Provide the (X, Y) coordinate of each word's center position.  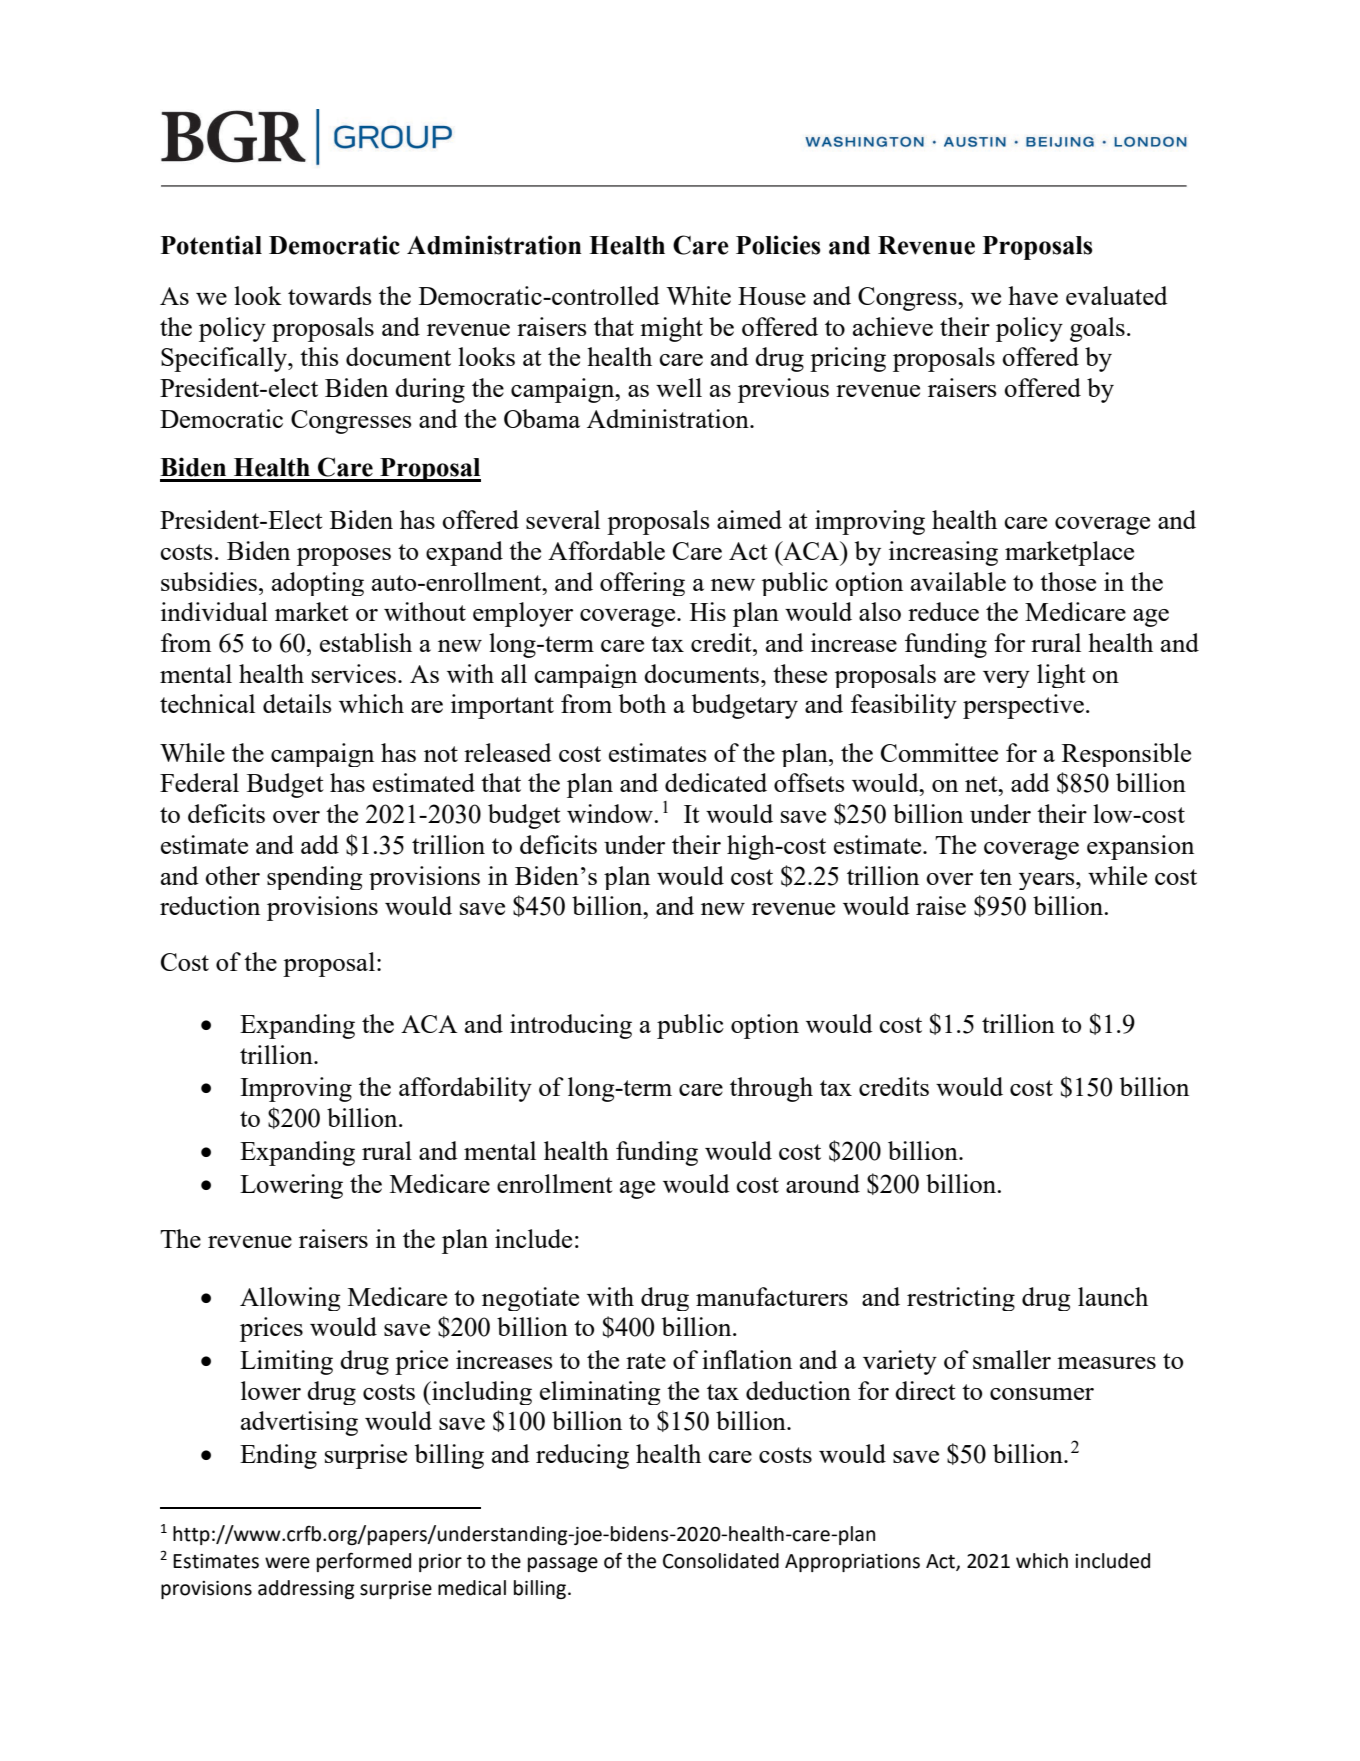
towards (330, 295)
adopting (318, 584)
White (698, 295)
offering (642, 584)
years (1048, 881)
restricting (961, 1299)
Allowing (290, 1299)
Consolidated (721, 1561)
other (232, 875)
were (287, 1563)
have (1033, 295)
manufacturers (772, 1296)
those (1068, 581)
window (611, 813)
